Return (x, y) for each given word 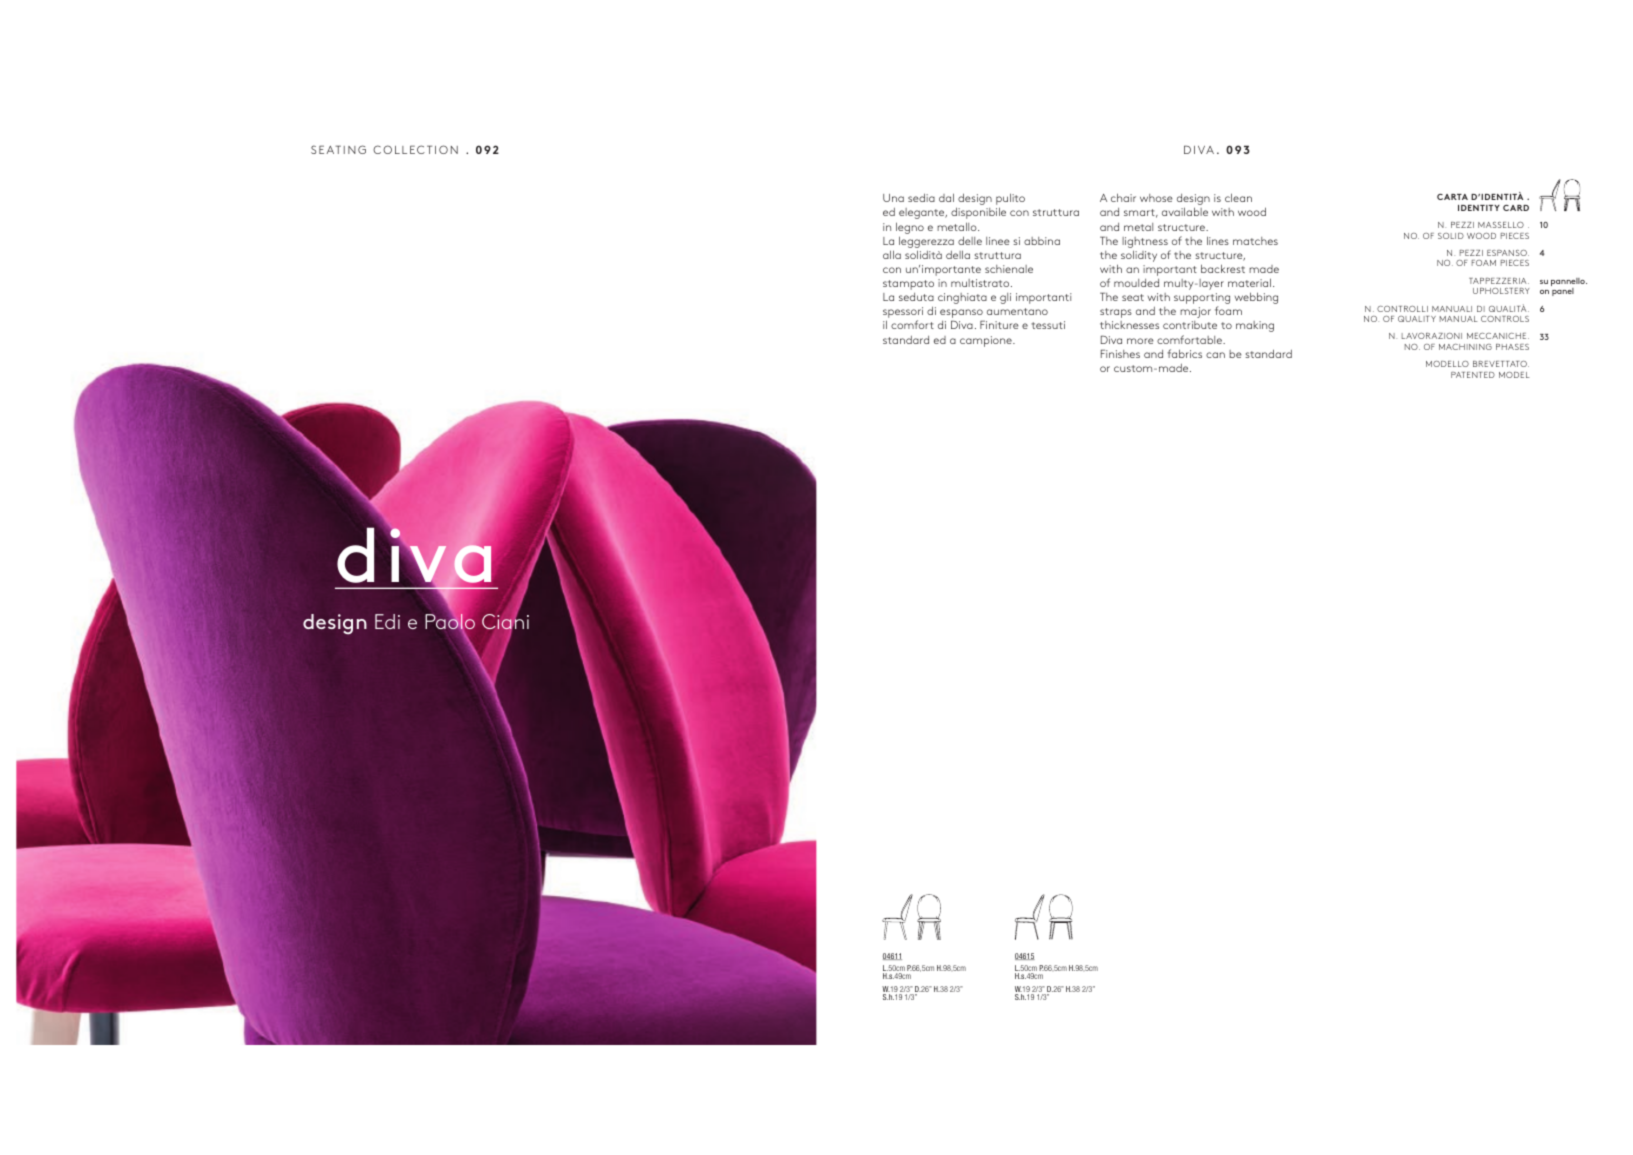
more (1140, 341)
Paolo (450, 622)
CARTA (1452, 197)
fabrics (1184, 353)
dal (946, 197)
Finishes (1120, 353)
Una (893, 198)
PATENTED (1473, 375)
